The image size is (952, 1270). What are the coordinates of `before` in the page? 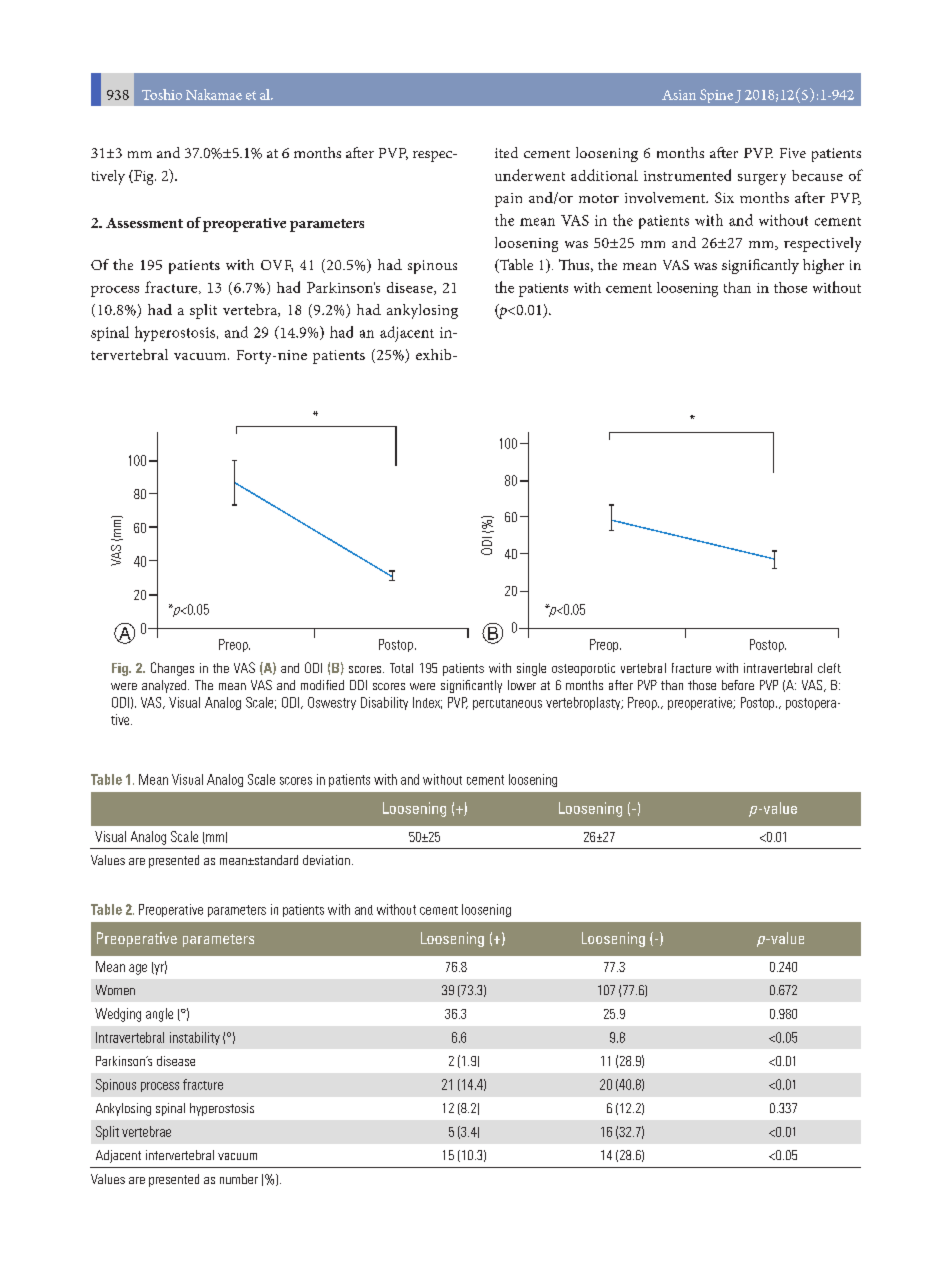 It's located at (738, 685).
